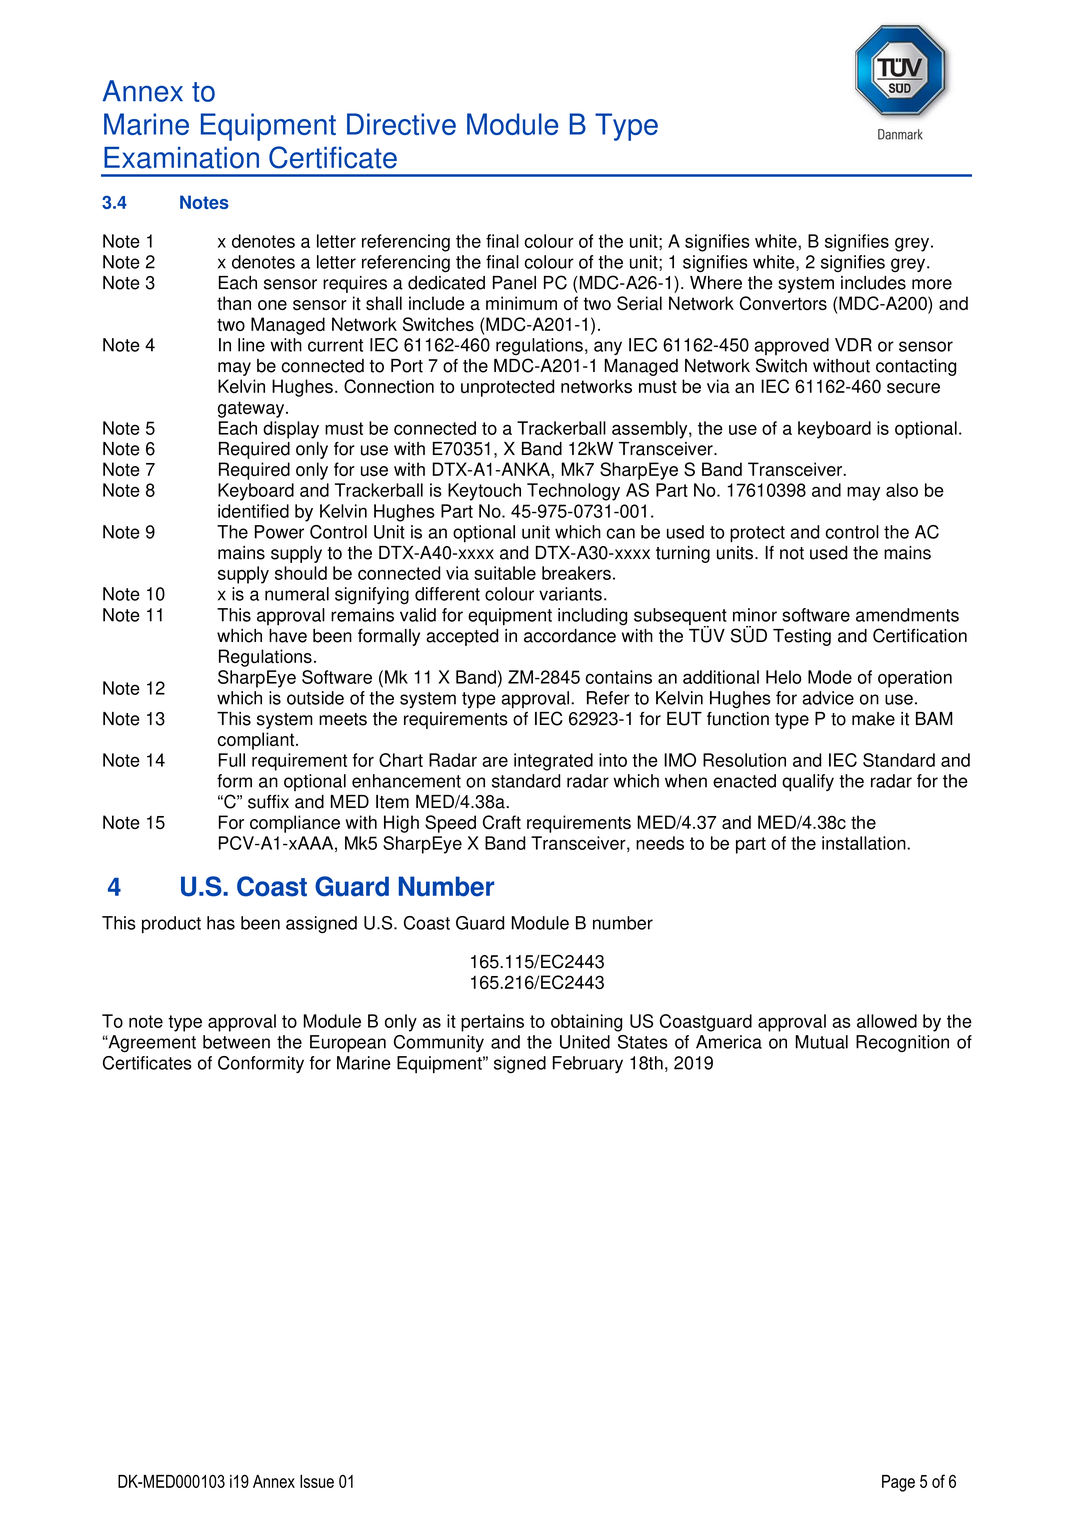  What do you see at coordinates (588, 1064) in the screenshot?
I see `February` at bounding box center [588, 1064].
